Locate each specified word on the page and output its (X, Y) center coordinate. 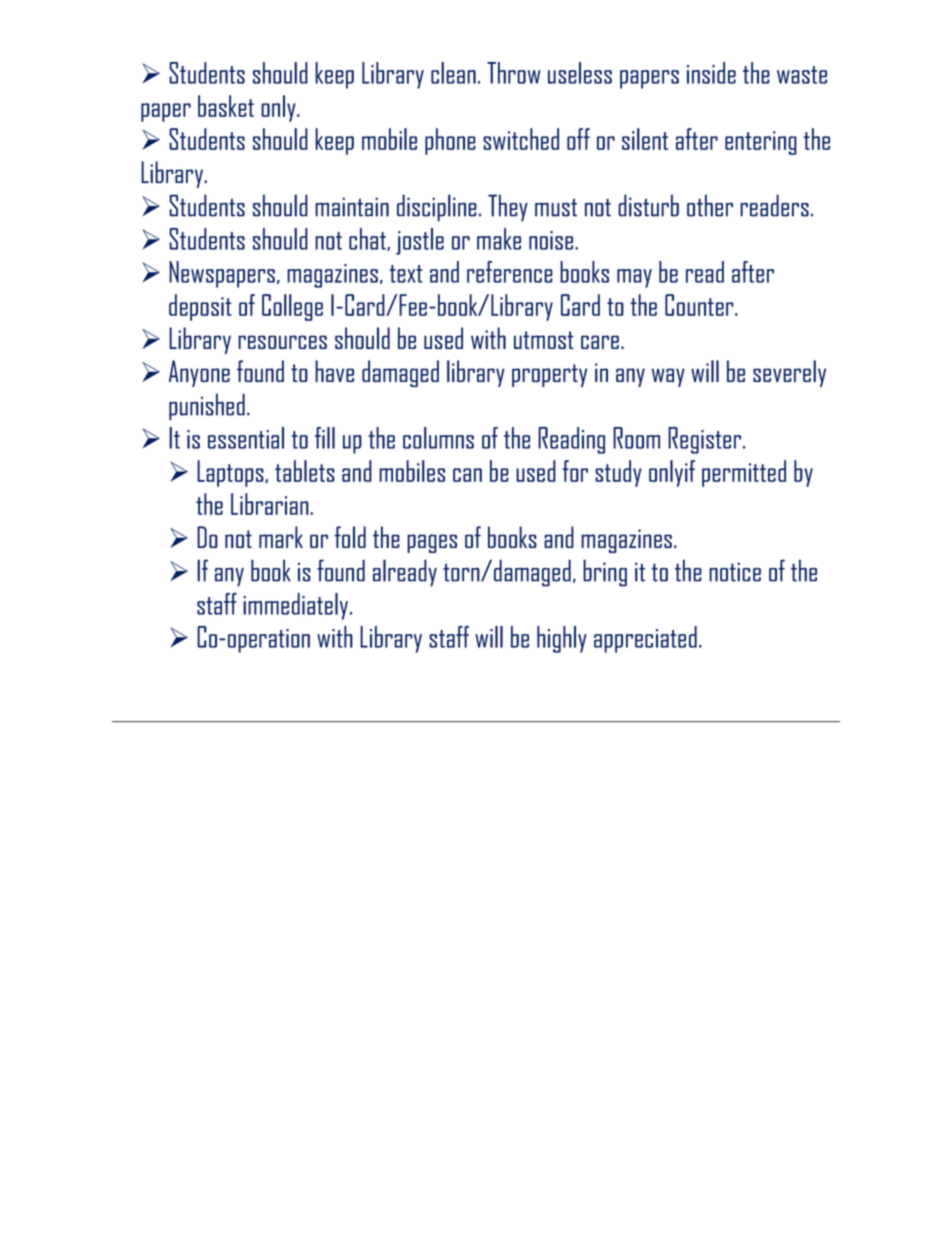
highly (562, 639)
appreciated (645, 639)
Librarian (271, 504)
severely (789, 373)
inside (711, 73)
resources (282, 342)
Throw (513, 73)
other (710, 205)
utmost (544, 340)
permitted (744, 473)
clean (453, 73)
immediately (297, 606)
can (467, 475)
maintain (352, 207)
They (508, 208)
